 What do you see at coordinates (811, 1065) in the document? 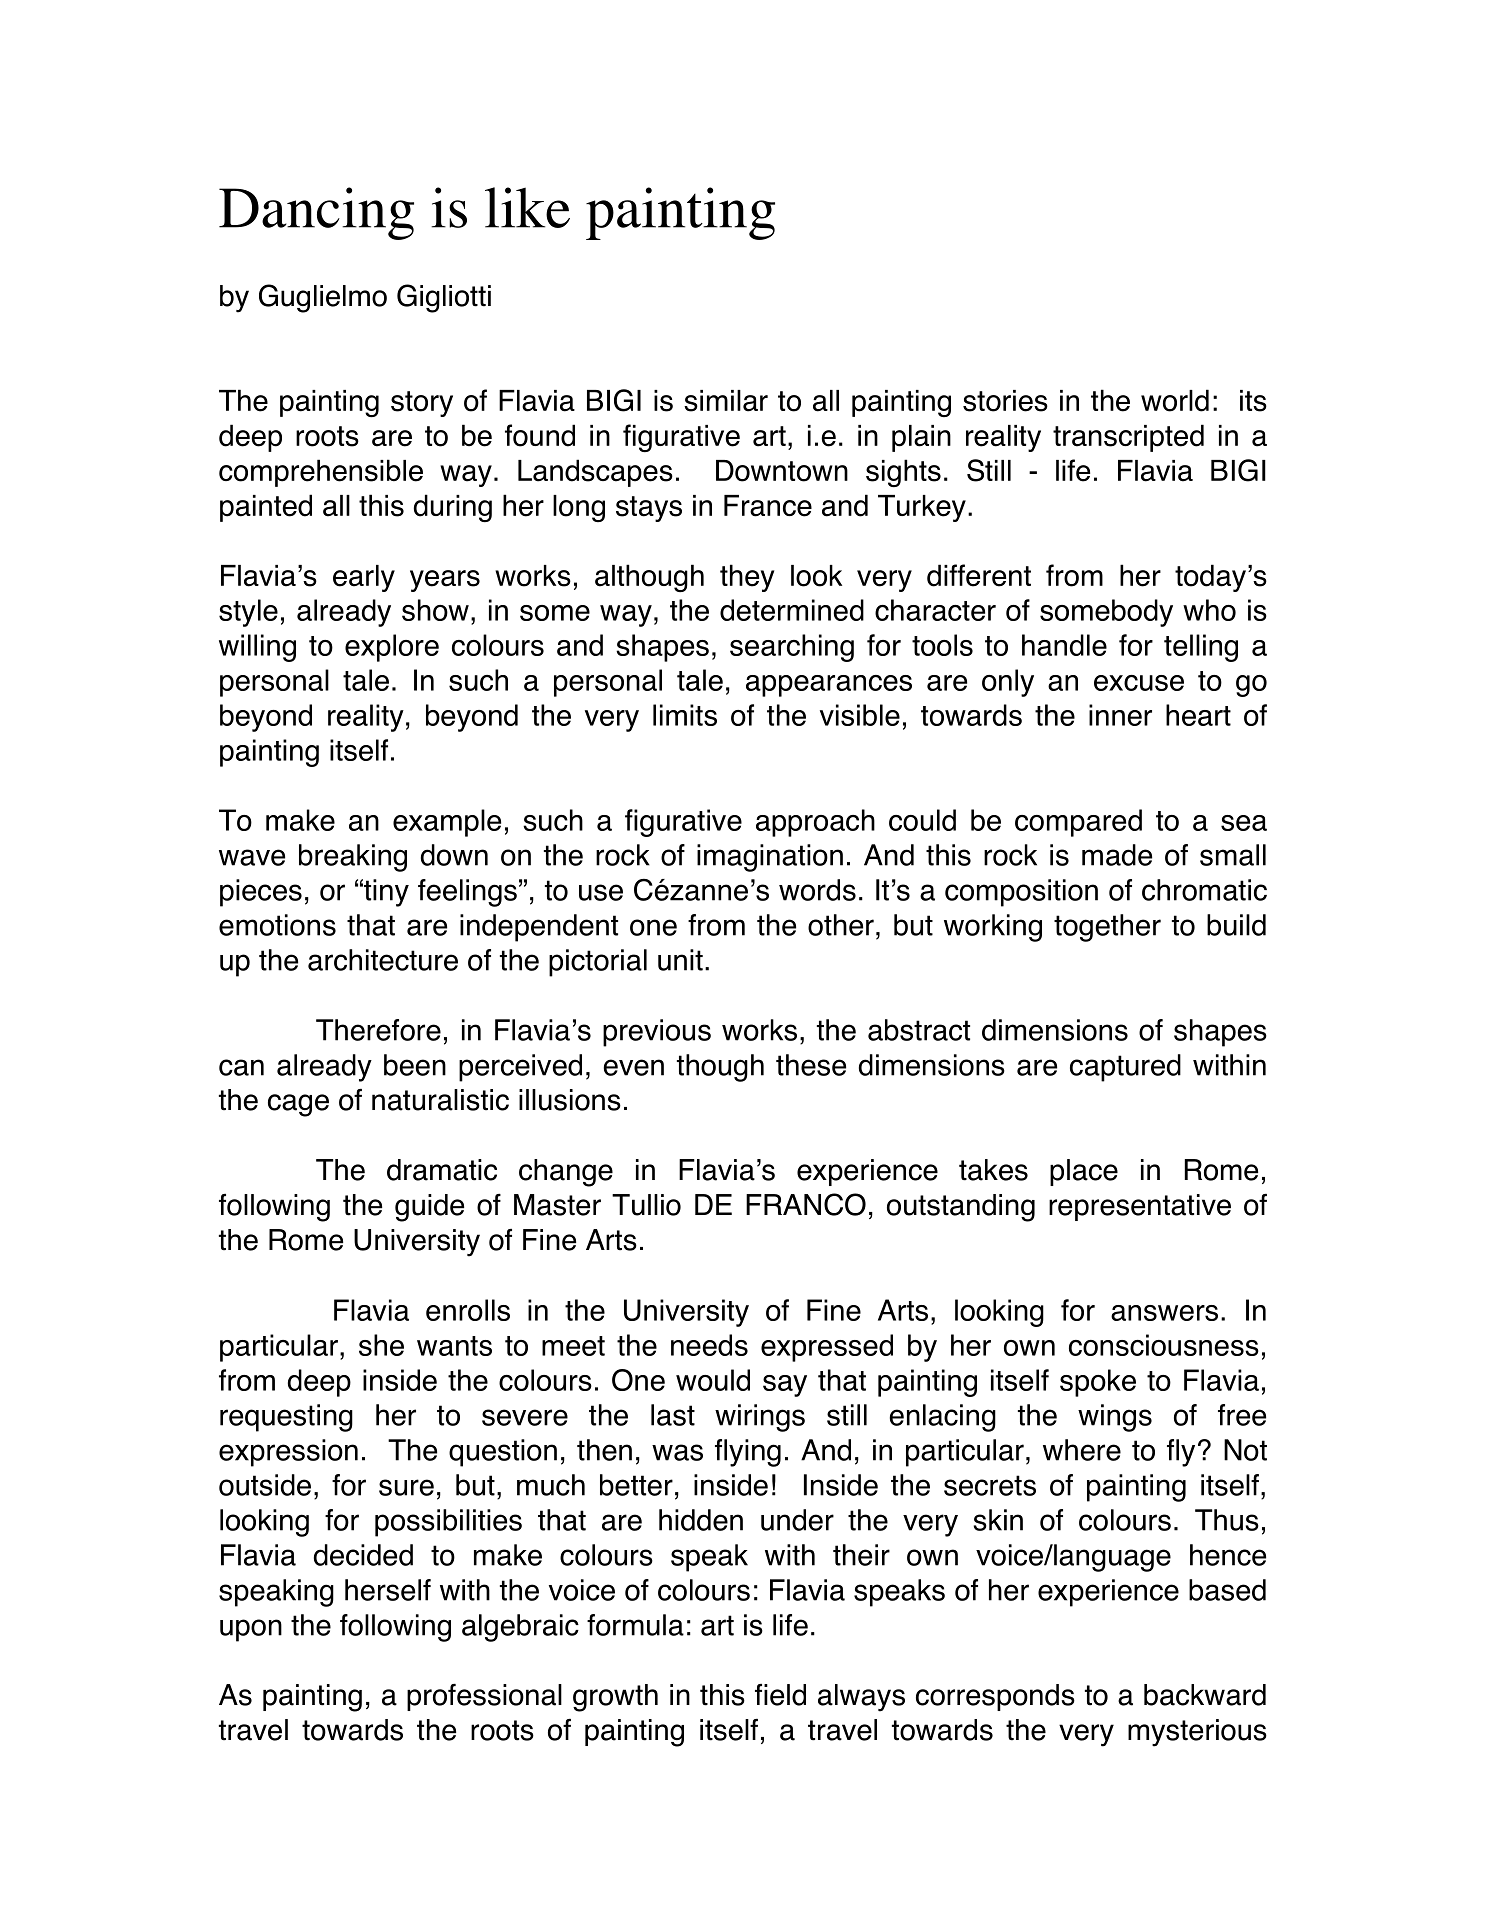
I see `these` at bounding box center [811, 1065].
